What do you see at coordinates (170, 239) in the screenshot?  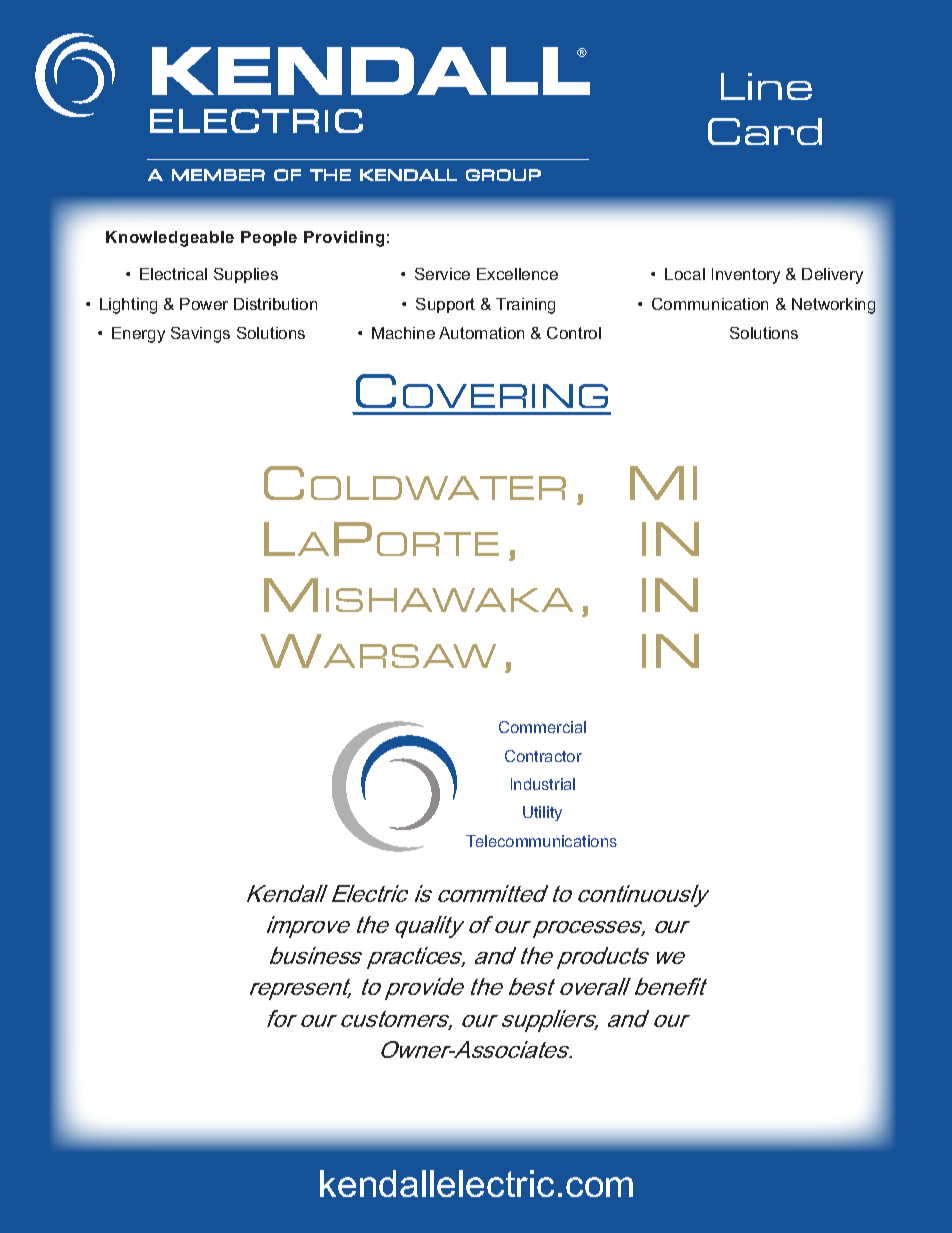 I see `Knowledgeable` at bounding box center [170, 239].
